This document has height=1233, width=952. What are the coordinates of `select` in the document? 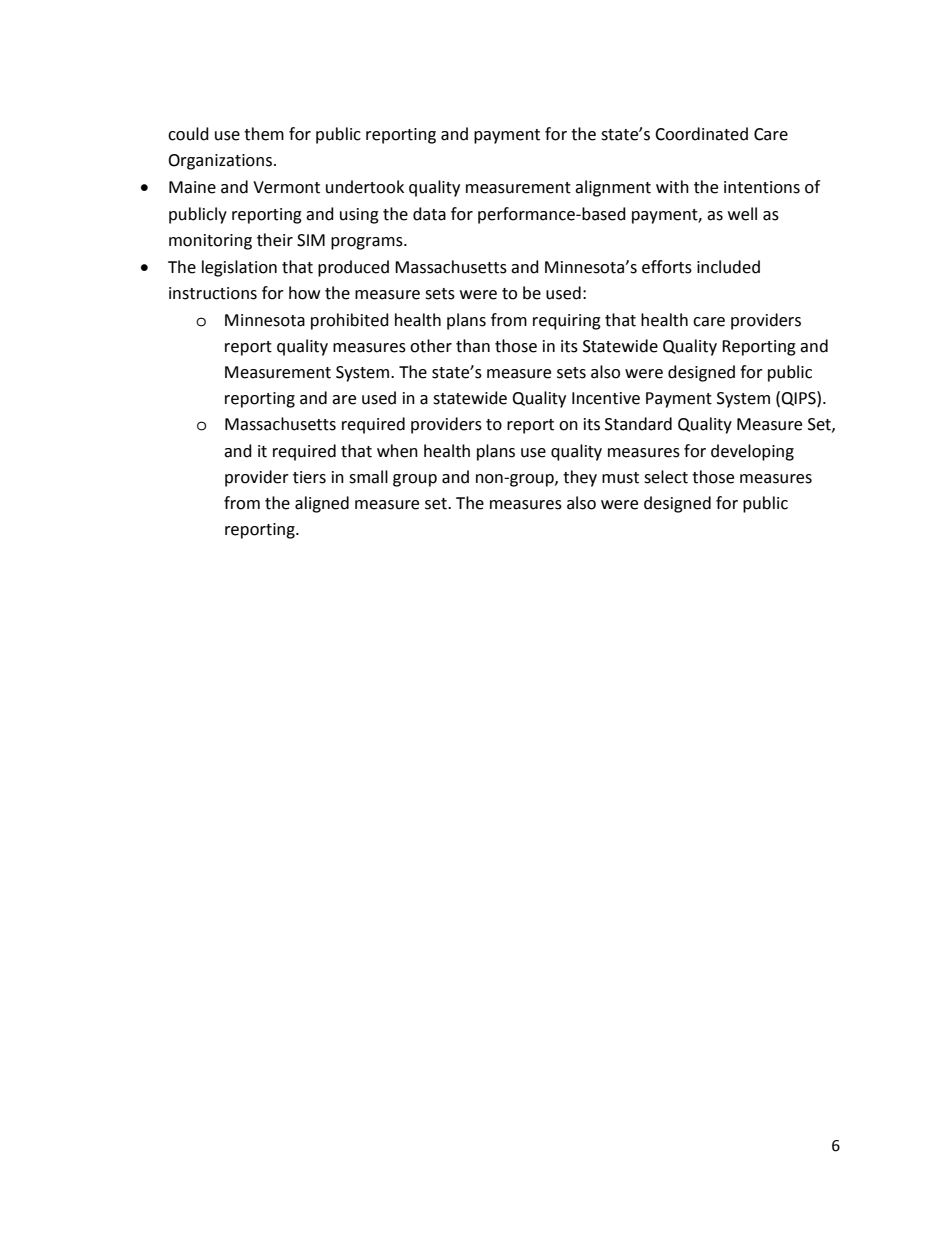 It's located at (666, 477).
